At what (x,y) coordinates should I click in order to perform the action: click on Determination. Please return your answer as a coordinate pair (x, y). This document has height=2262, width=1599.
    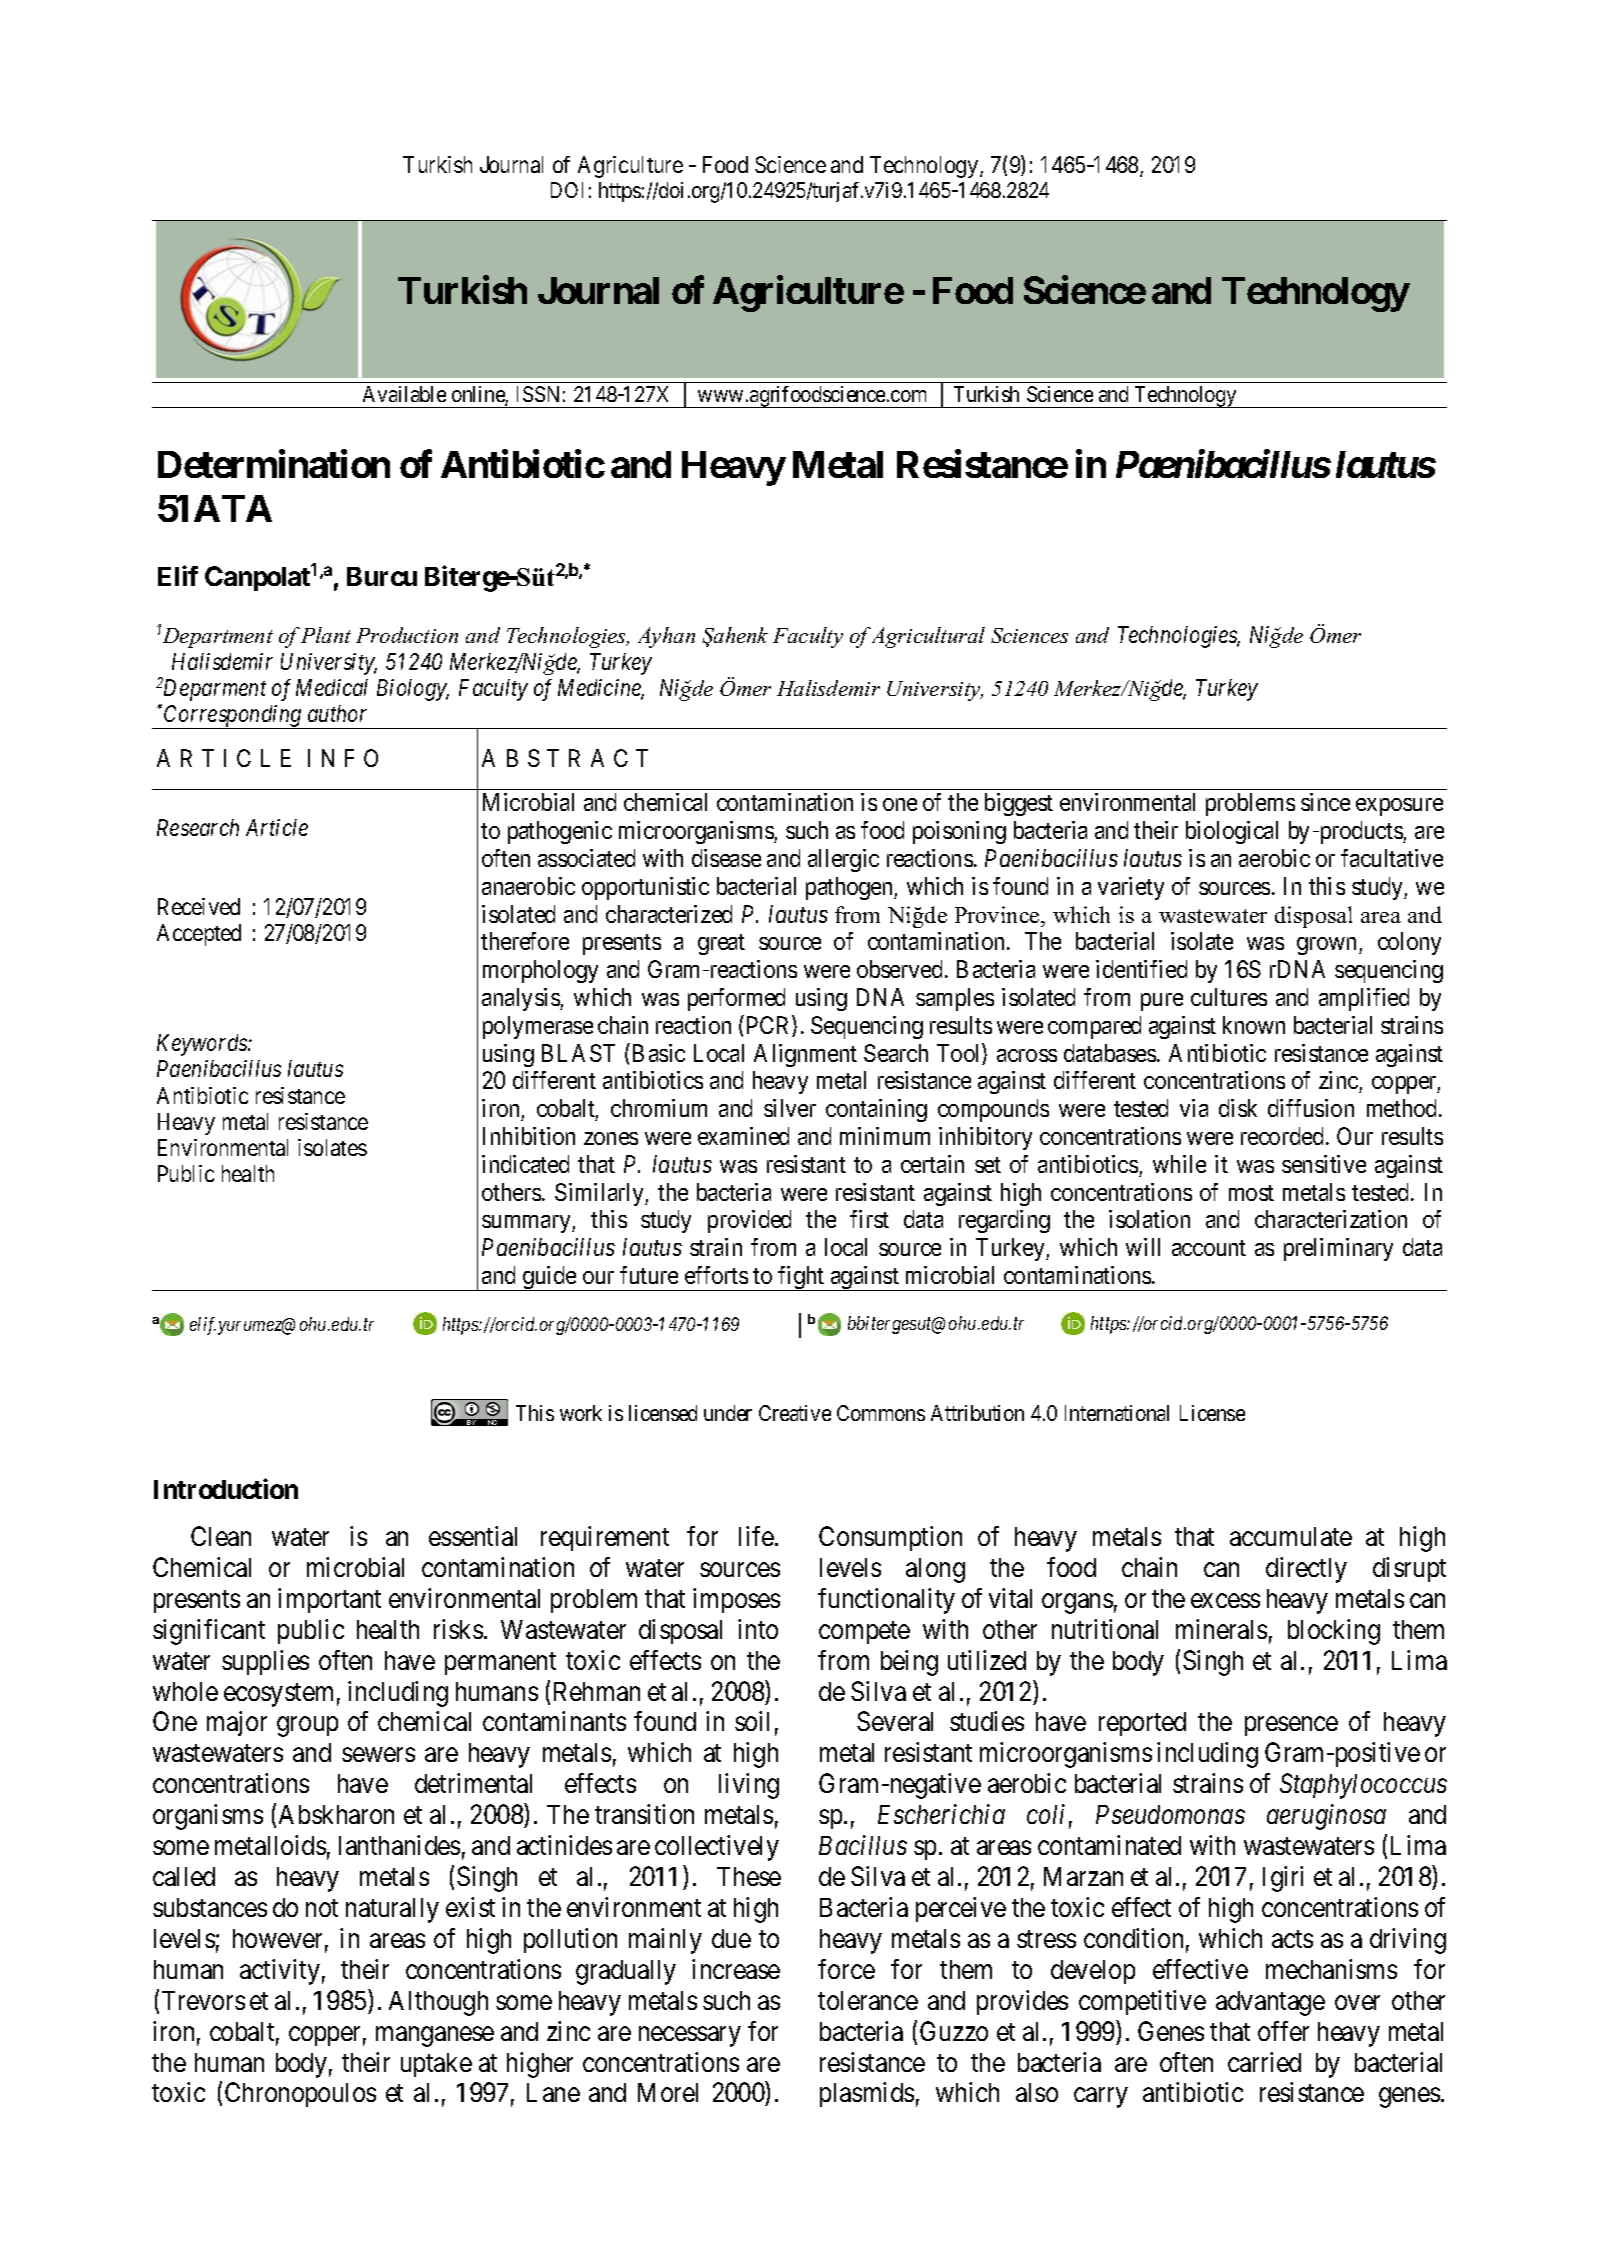
    Looking at the image, I should click on (274, 464).
